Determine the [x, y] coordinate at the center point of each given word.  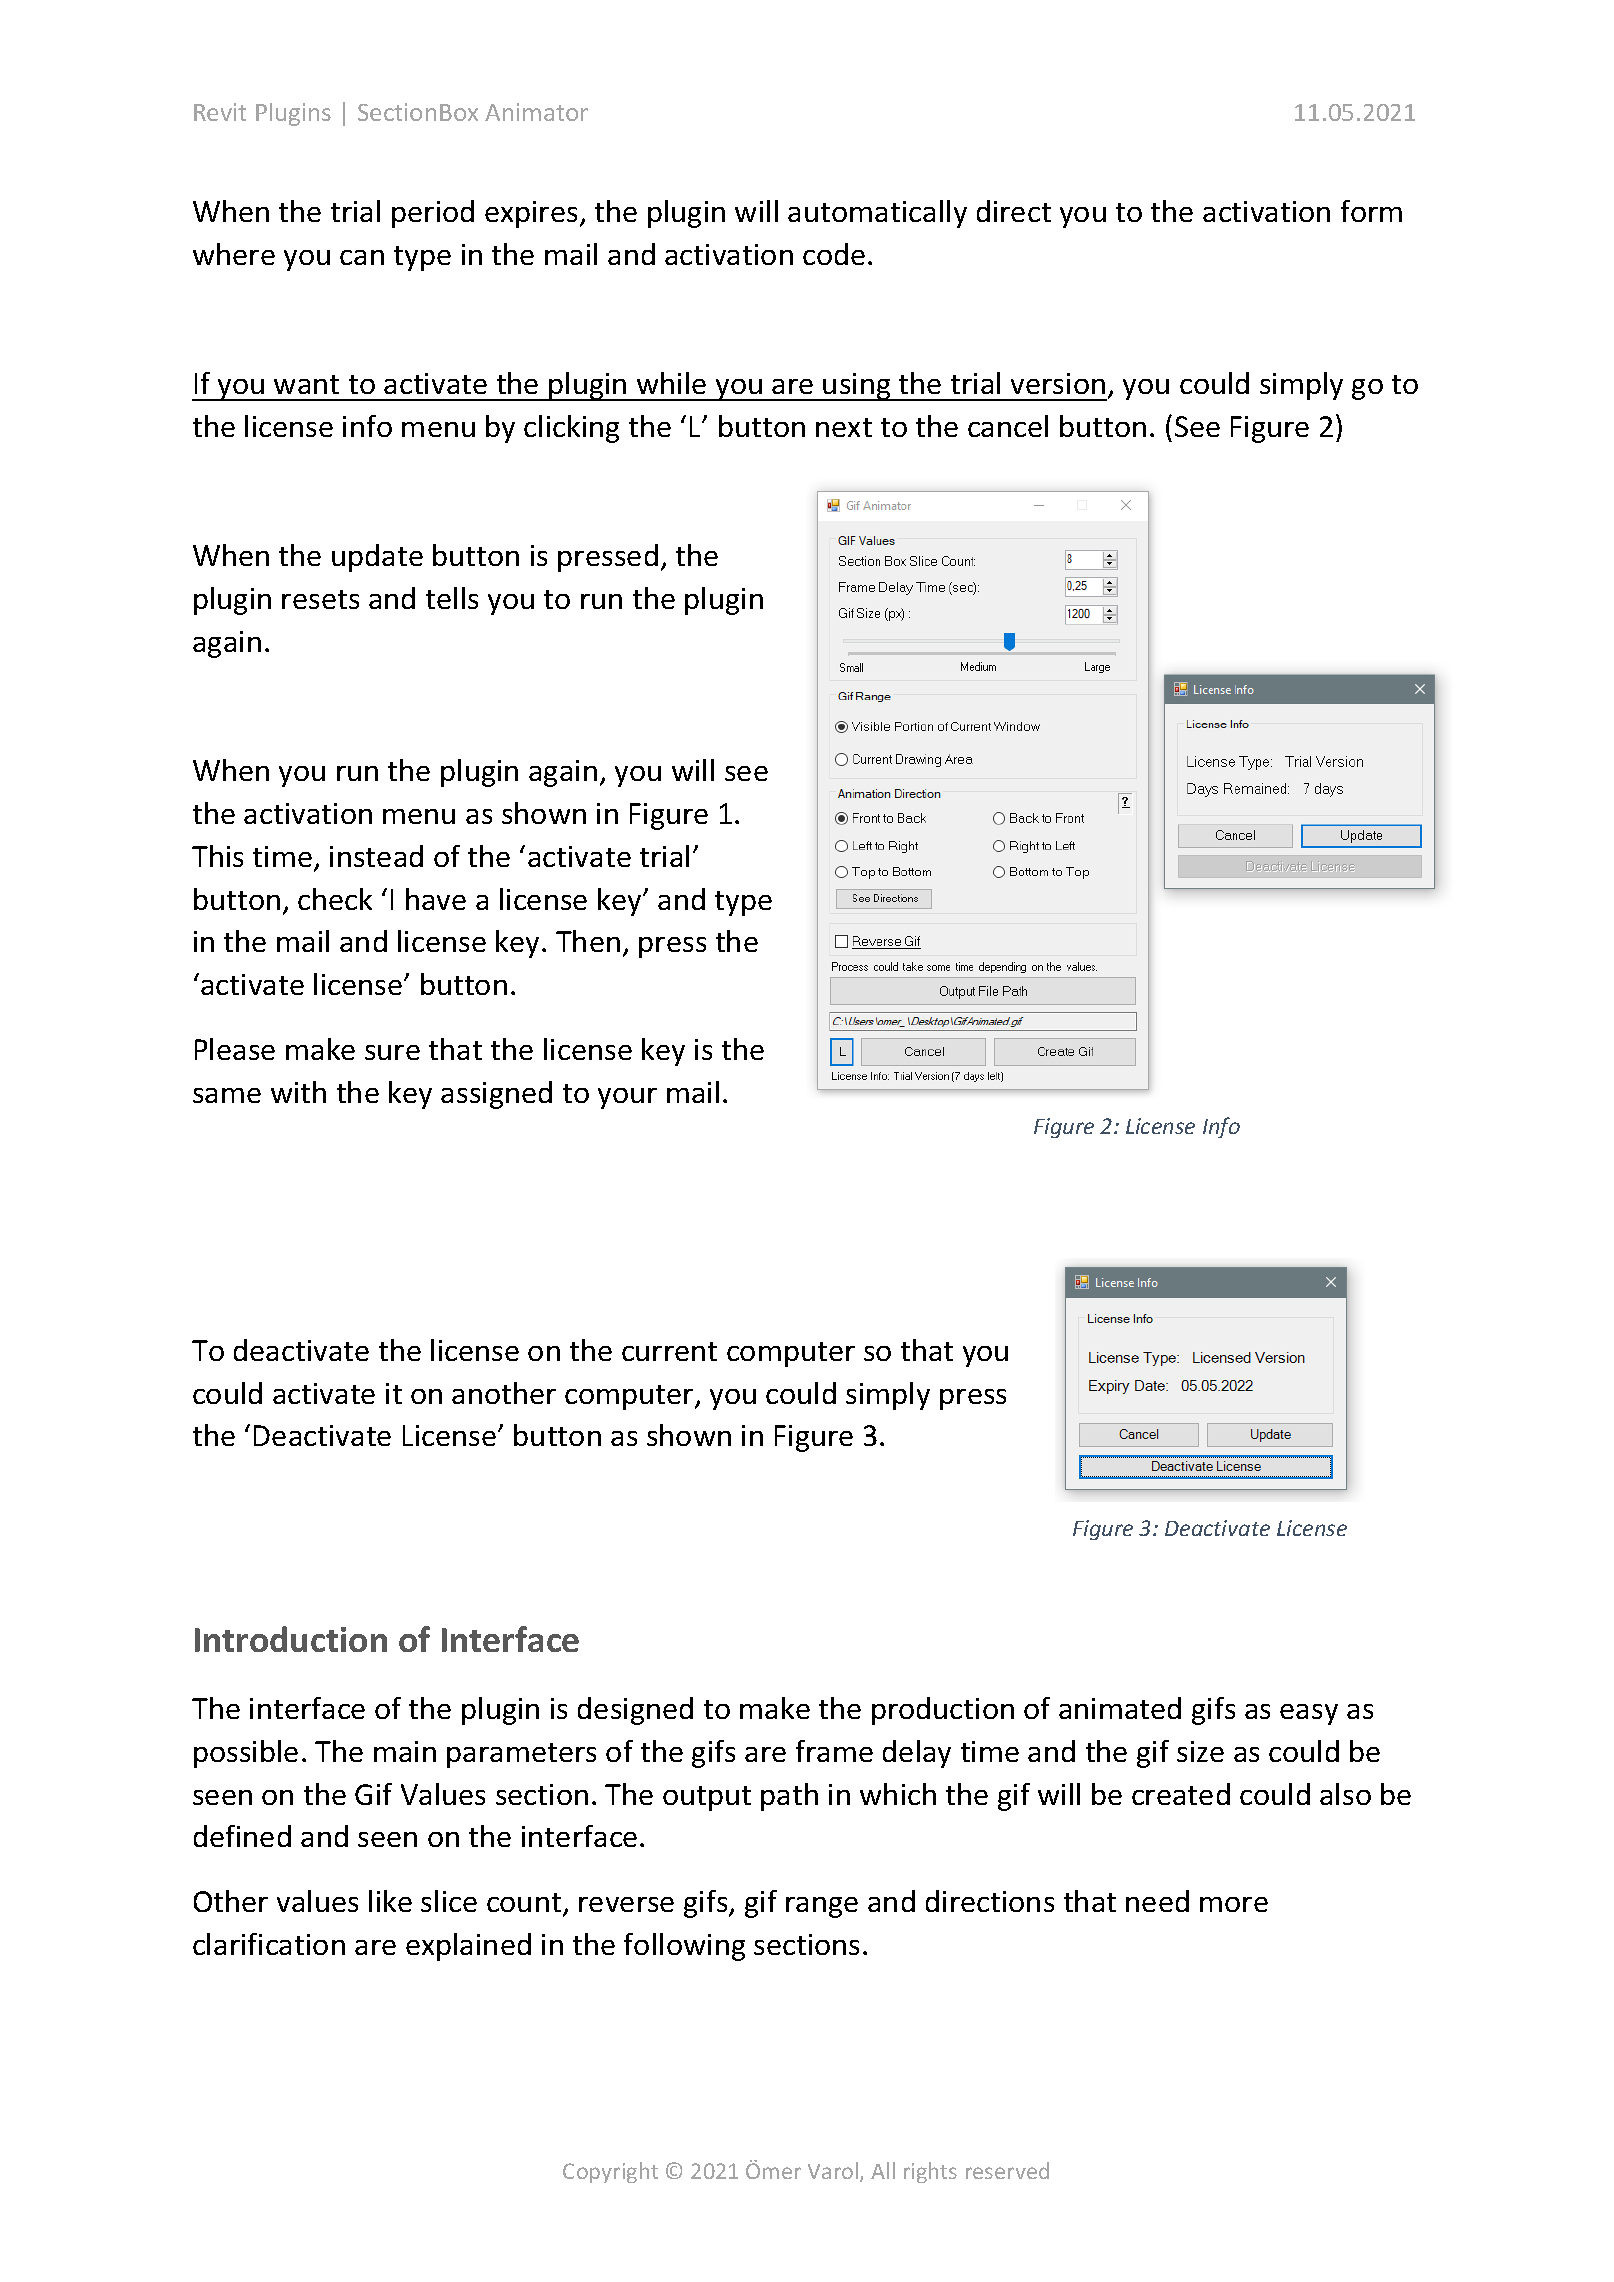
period [433, 214]
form [1371, 211]
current [669, 1351]
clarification [269, 1944]
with [298, 1092]
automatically [877, 214]
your [627, 1098]
